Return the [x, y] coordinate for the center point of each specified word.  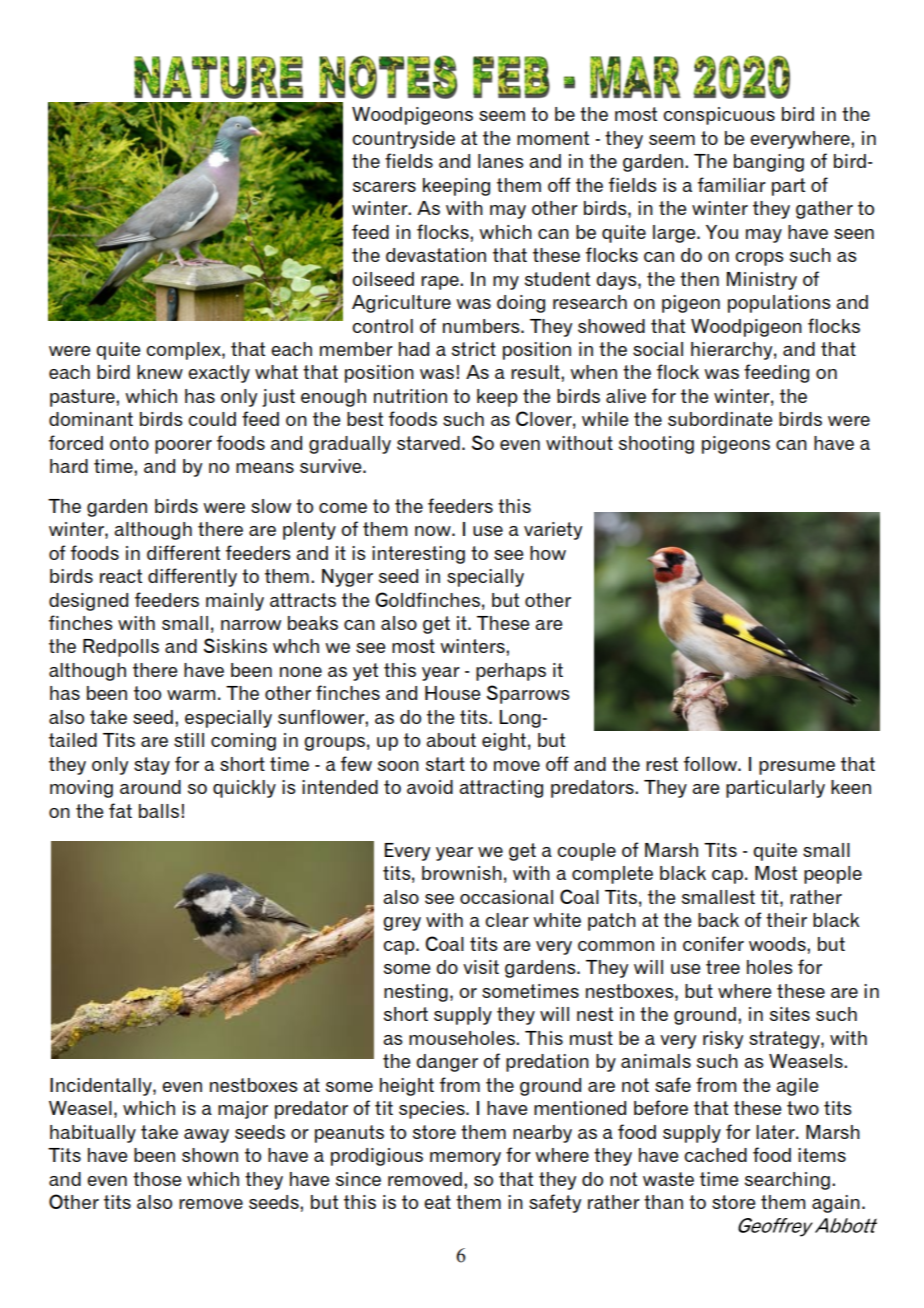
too [147, 693]
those [157, 1179]
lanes [500, 161]
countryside [403, 140]
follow [711, 763]
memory [465, 1159]
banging [769, 163]
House [452, 693]
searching [787, 1181]
